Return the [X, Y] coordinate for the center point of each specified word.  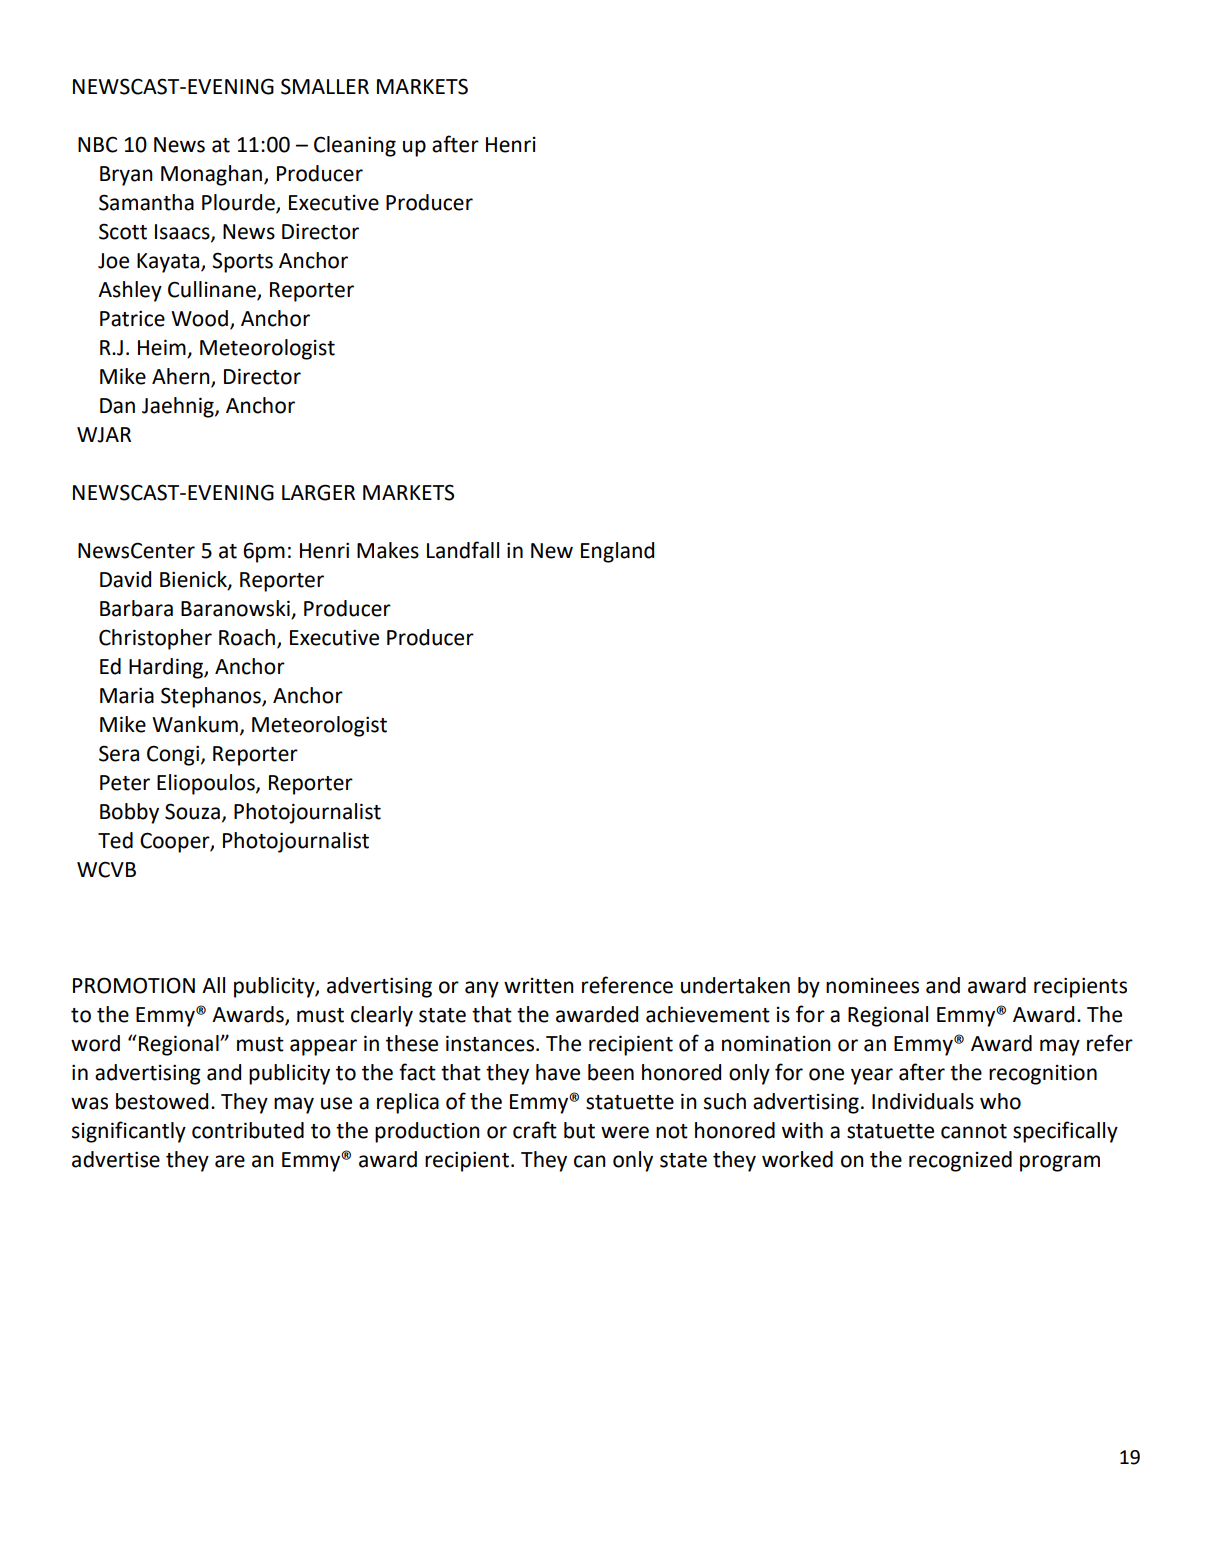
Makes [388, 550]
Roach [247, 637]
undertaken [735, 985]
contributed [248, 1130]
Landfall [463, 550]
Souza [192, 811]
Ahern [182, 377]
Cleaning [355, 146]
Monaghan [211, 175]
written [539, 986]
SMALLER [325, 86]
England [617, 552]
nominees [872, 986]
